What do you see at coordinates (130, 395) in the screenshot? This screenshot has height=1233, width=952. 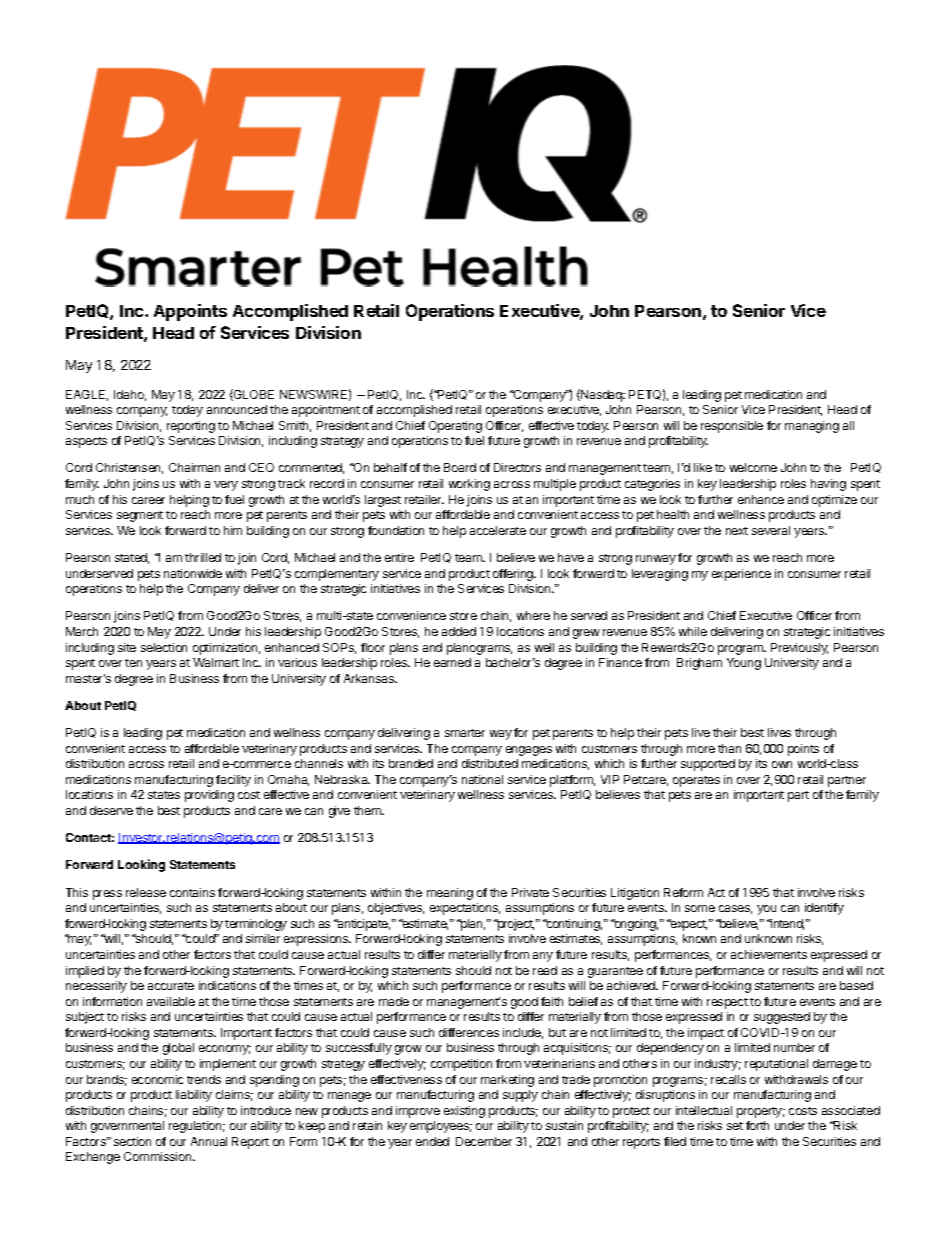 I see `Idaho` at bounding box center [130, 395].
